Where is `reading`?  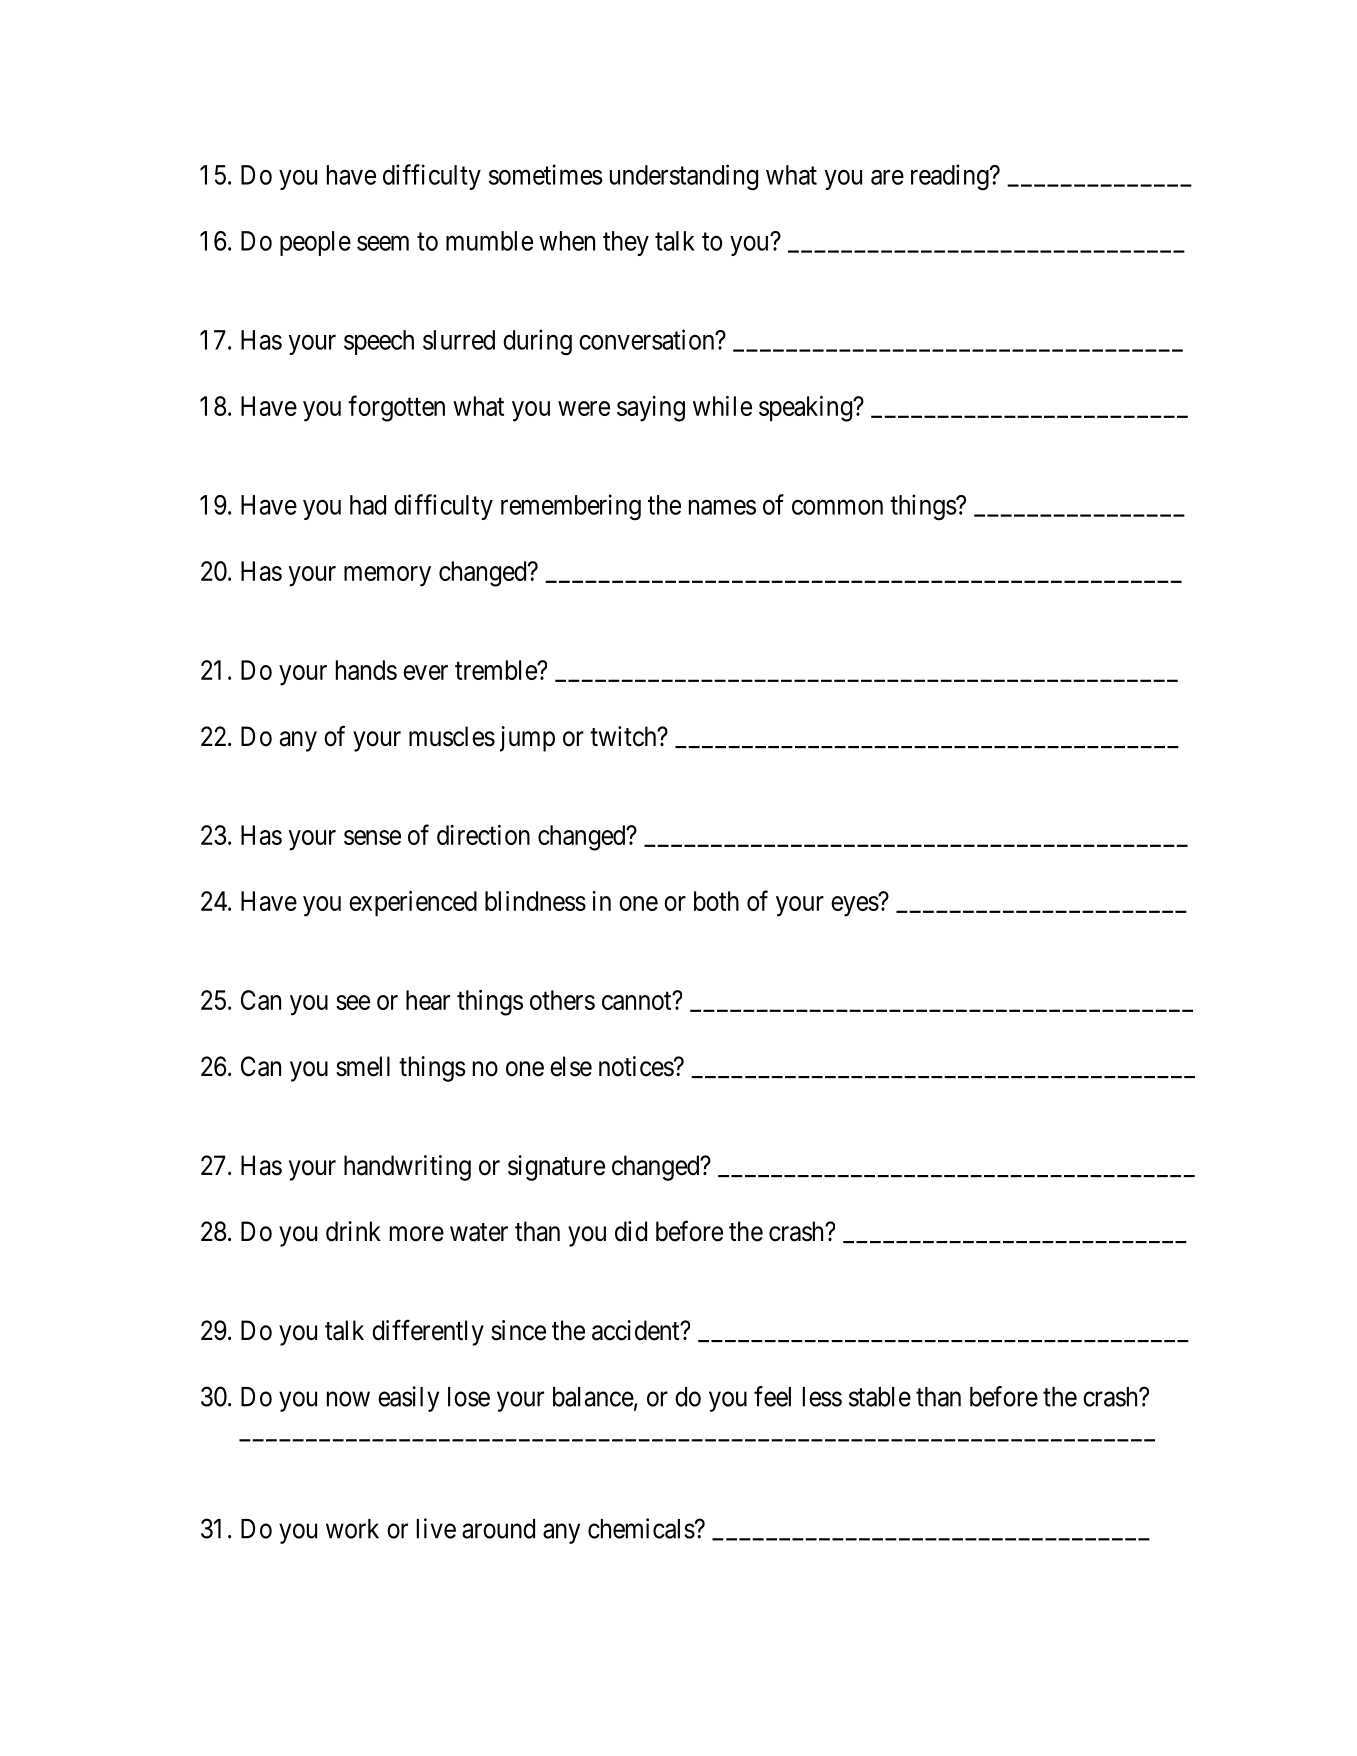 reading is located at coordinates (951, 177).
